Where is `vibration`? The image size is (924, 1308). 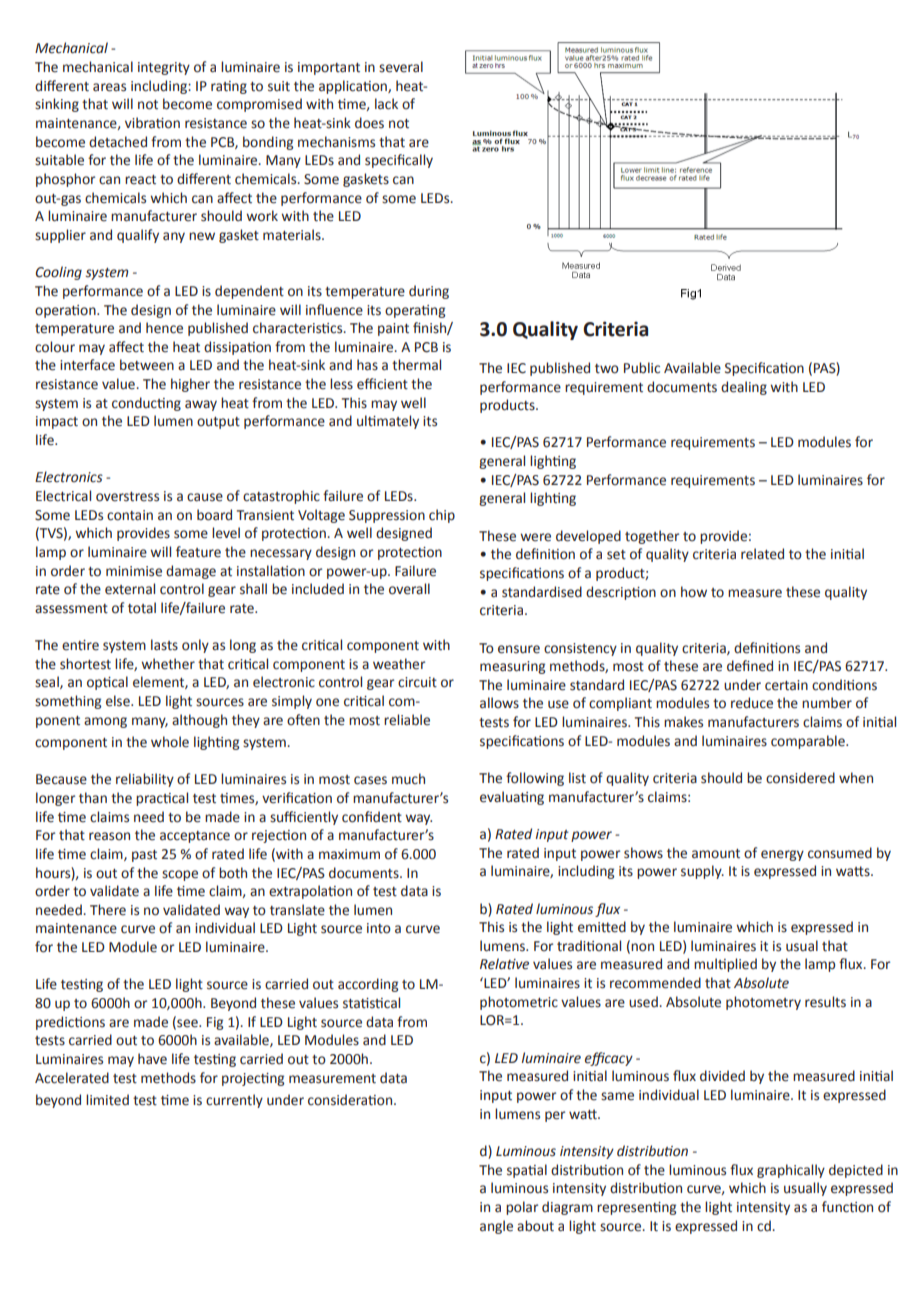
vibration is located at coordinates (152, 123).
